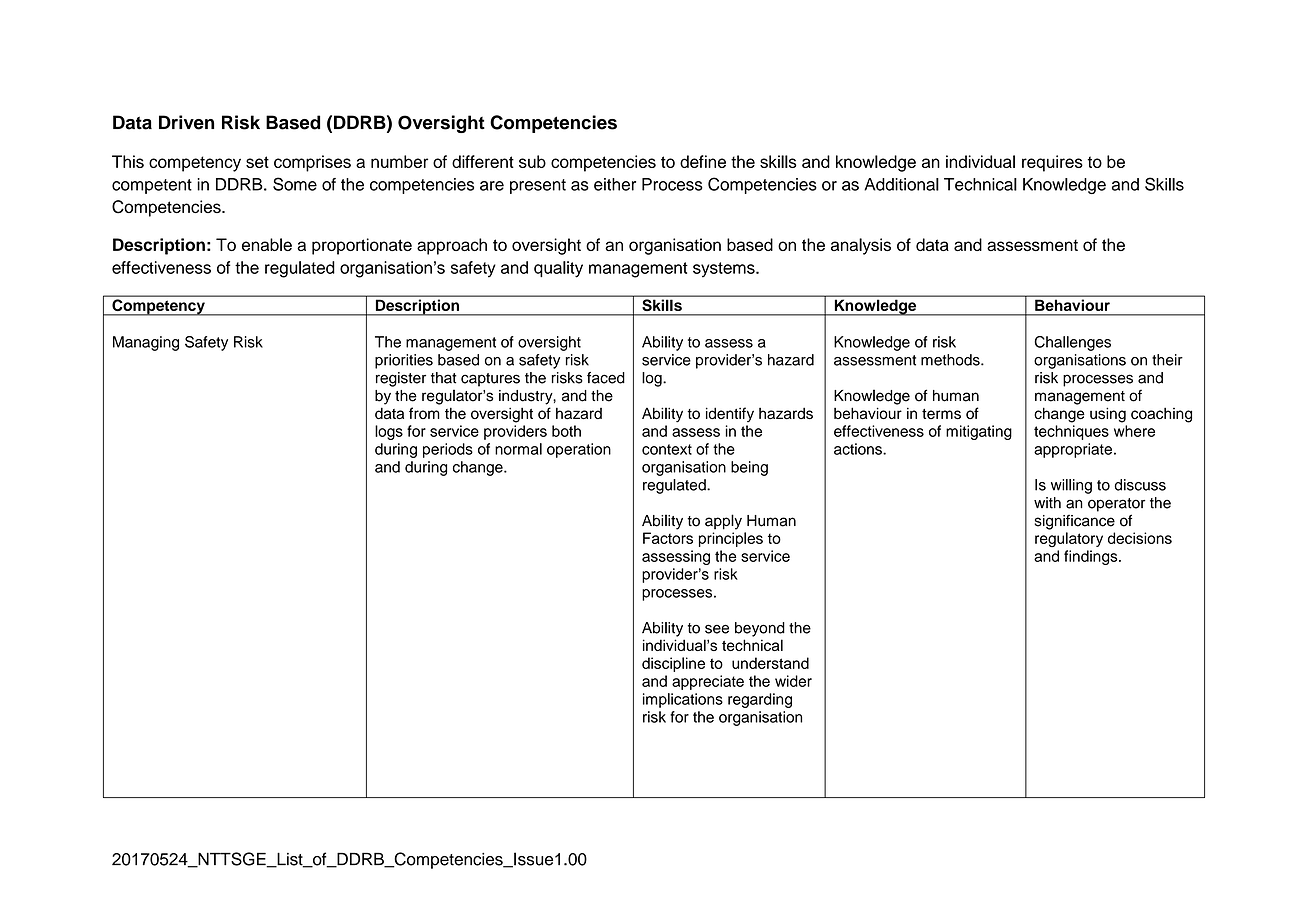  I want to click on requires, so click(1052, 163).
